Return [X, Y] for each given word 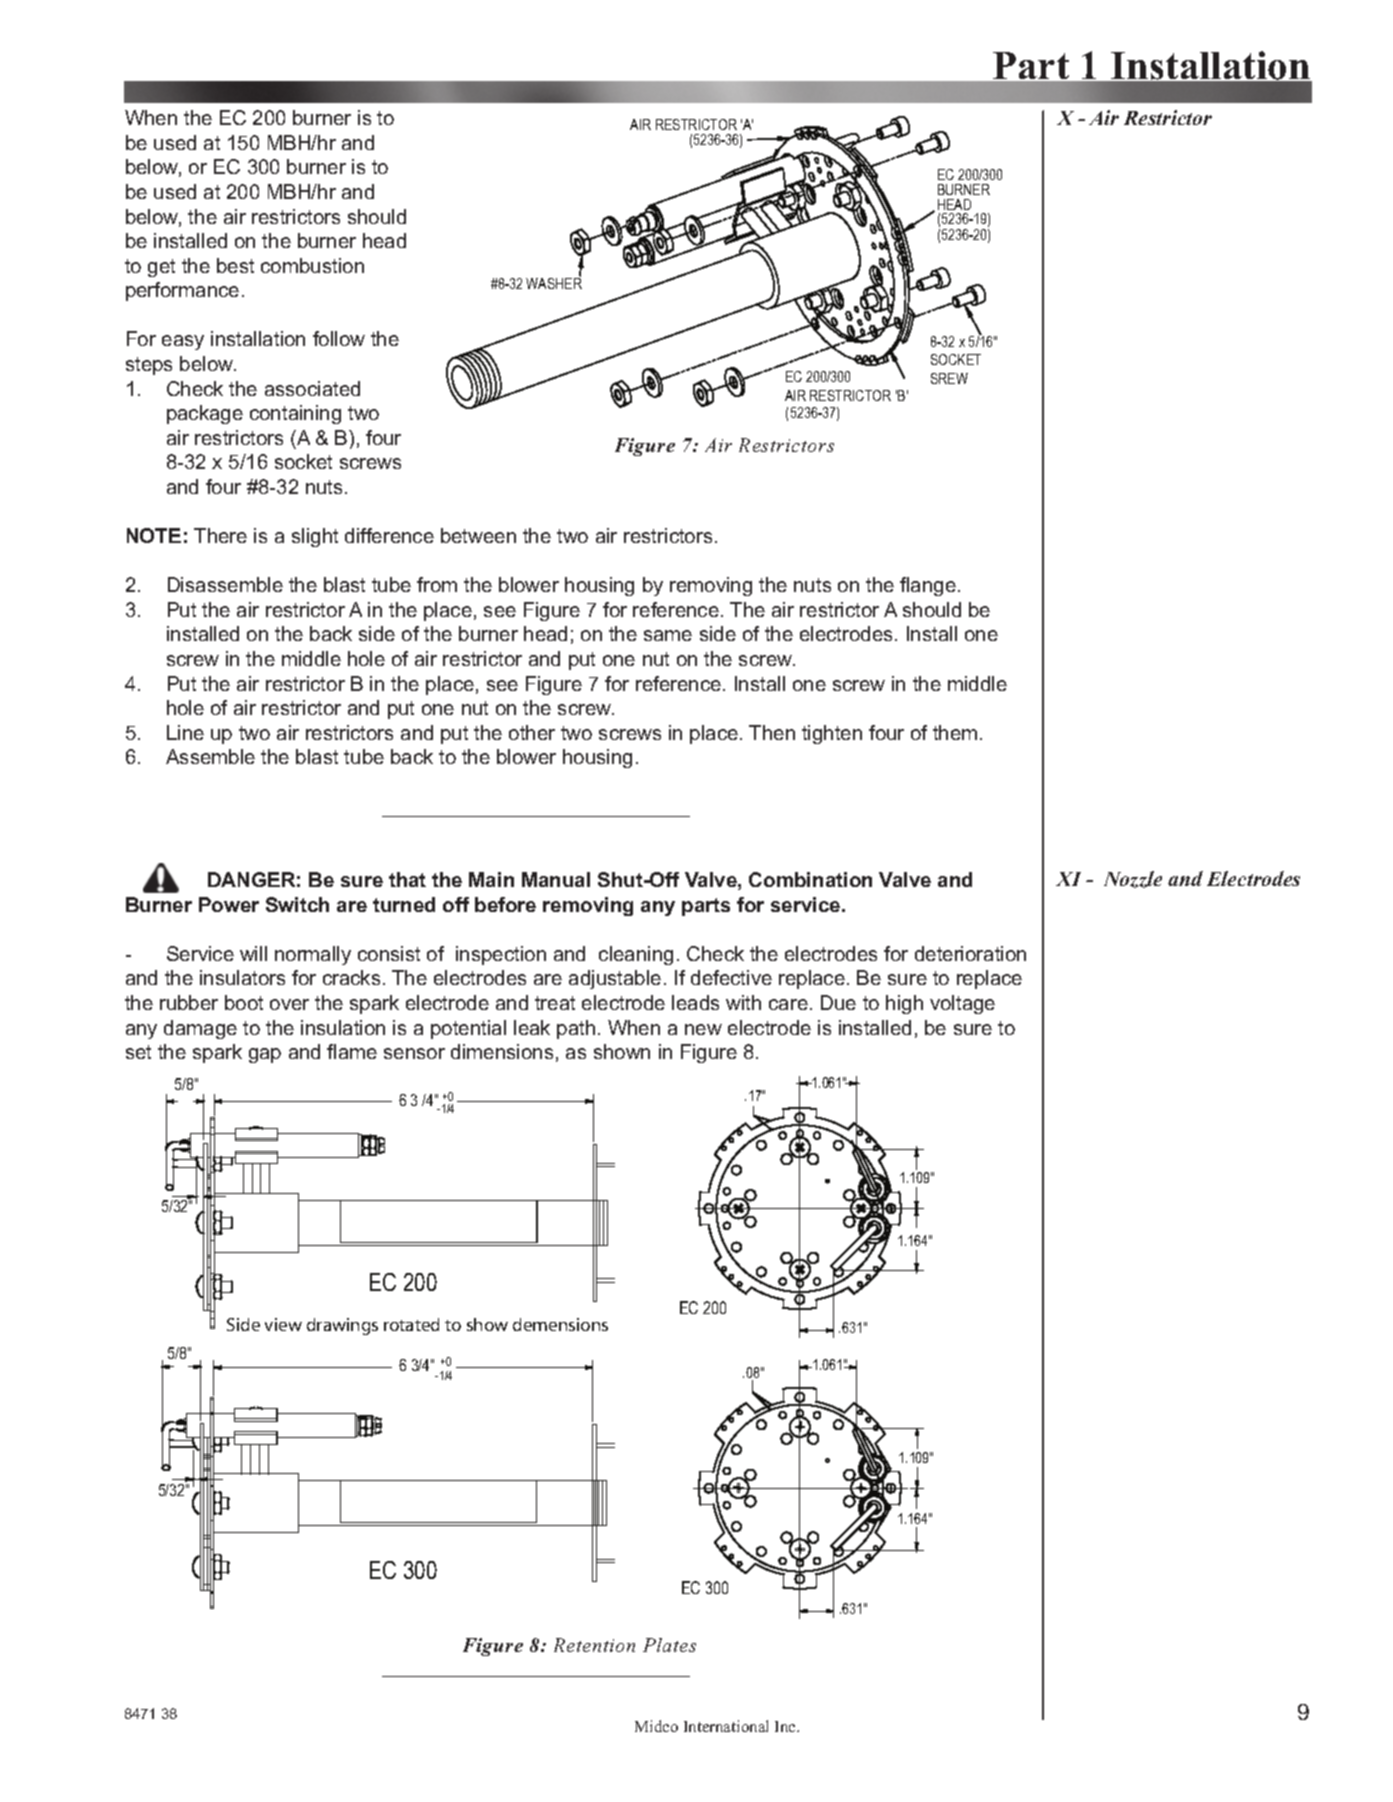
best [235, 265]
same [668, 635]
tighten [832, 734]
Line [185, 732]
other [532, 732]
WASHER [554, 282]
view [283, 1324]
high [904, 1004]
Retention [594, 1645]
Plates [669, 1645]
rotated [411, 1324]
